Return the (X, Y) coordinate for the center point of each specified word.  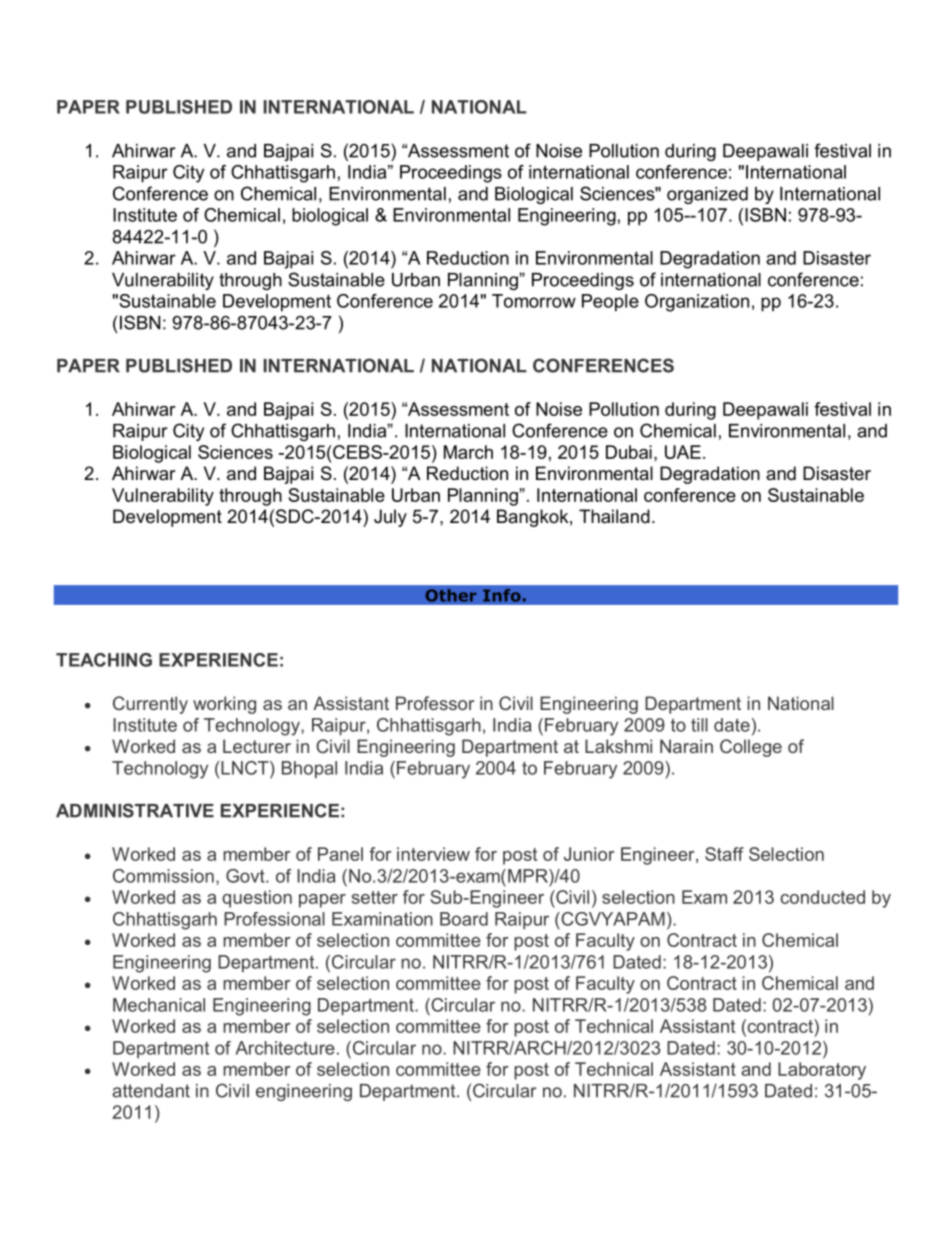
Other (451, 595)
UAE (683, 452)
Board (464, 919)
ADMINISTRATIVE (135, 810)
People (610, 303)
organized (707, 195)
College (751, 748)
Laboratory (822, 1071)
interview (433, 854)
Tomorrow (534, 301)
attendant (151, 1091)
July (390, 518)
